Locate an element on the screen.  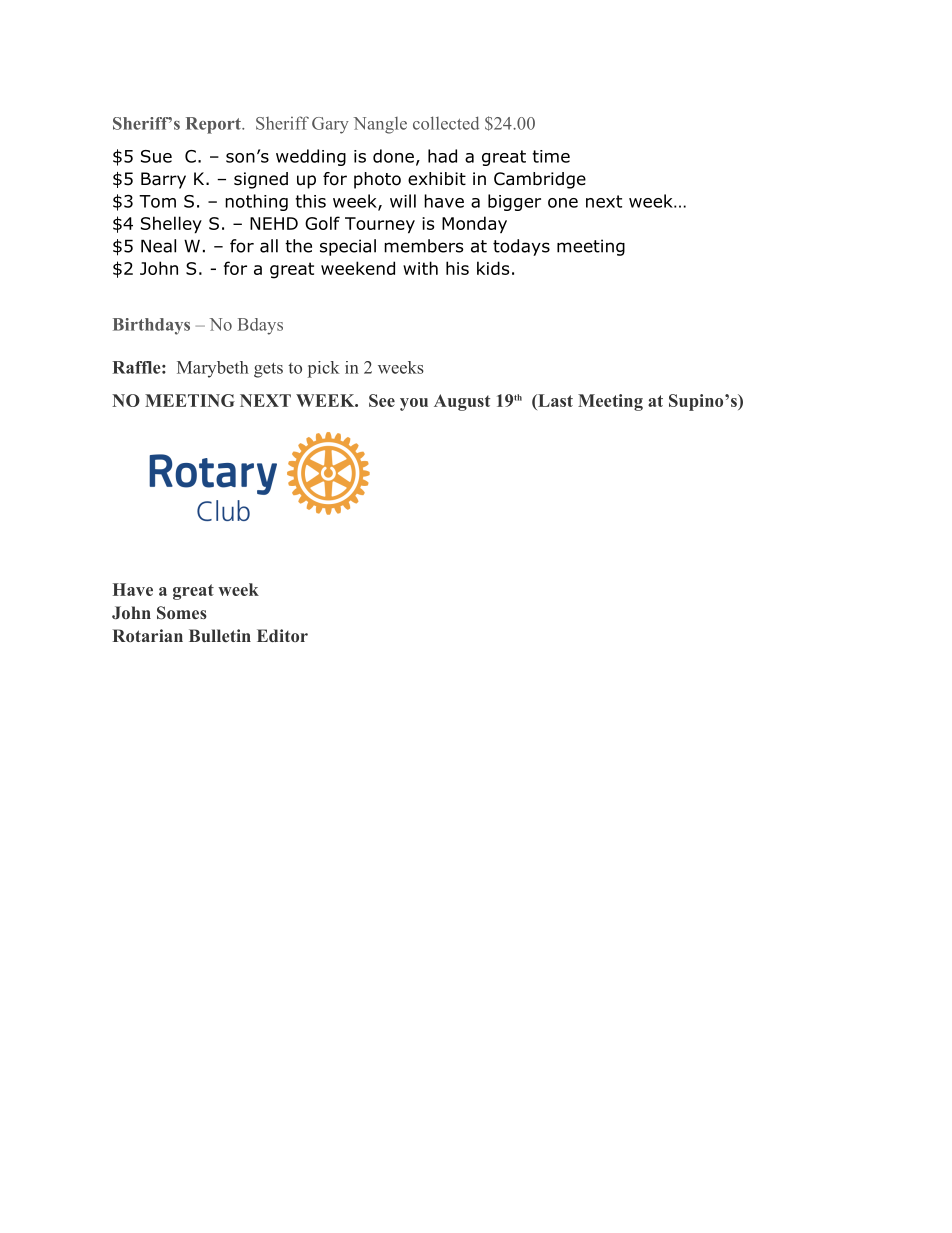
See is located at coordinates (382, 400).
